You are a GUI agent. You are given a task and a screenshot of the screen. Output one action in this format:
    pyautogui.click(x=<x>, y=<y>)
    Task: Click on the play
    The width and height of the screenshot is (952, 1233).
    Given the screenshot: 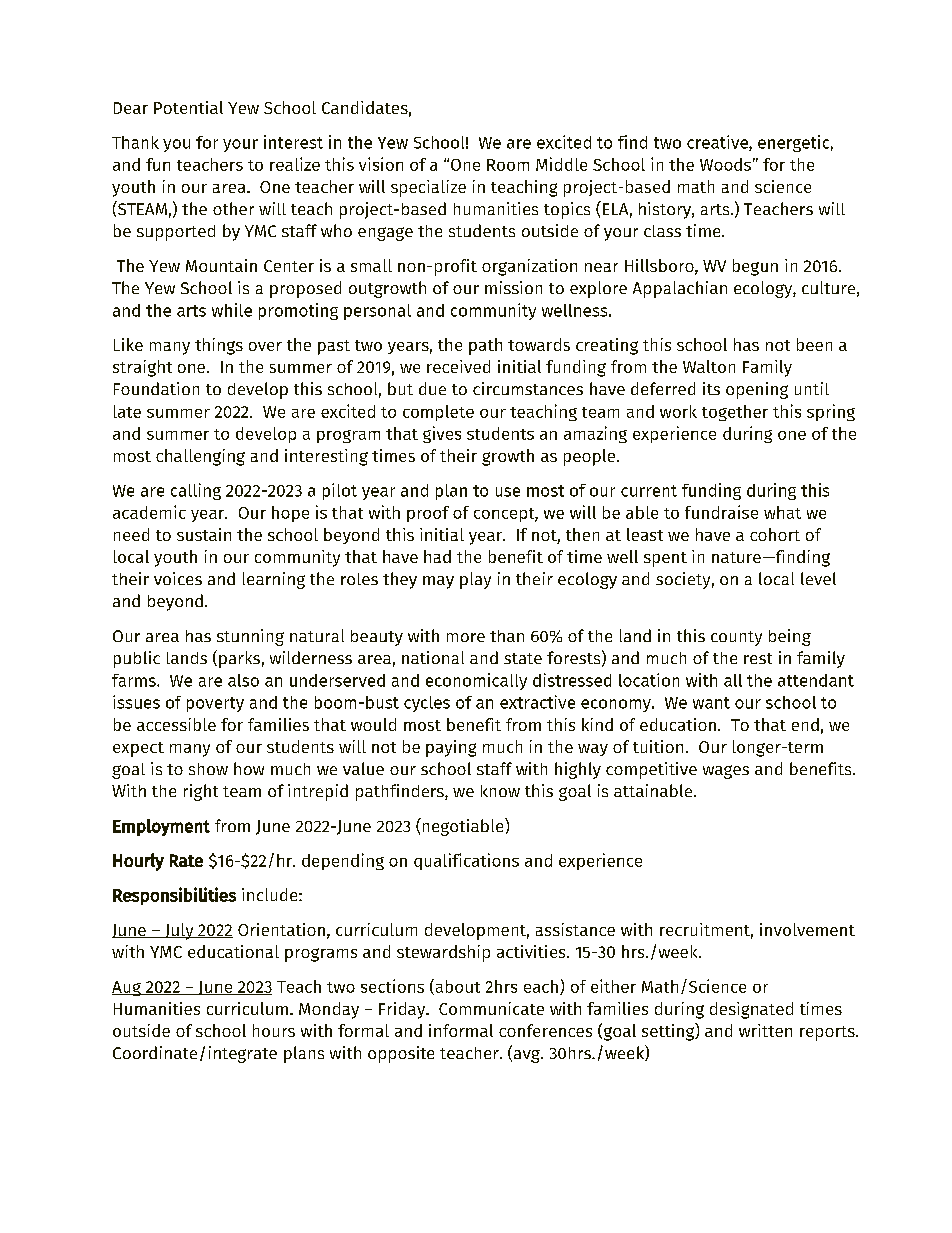 What is the action you would take?
    pyautogui.click(x=475, y=580)
